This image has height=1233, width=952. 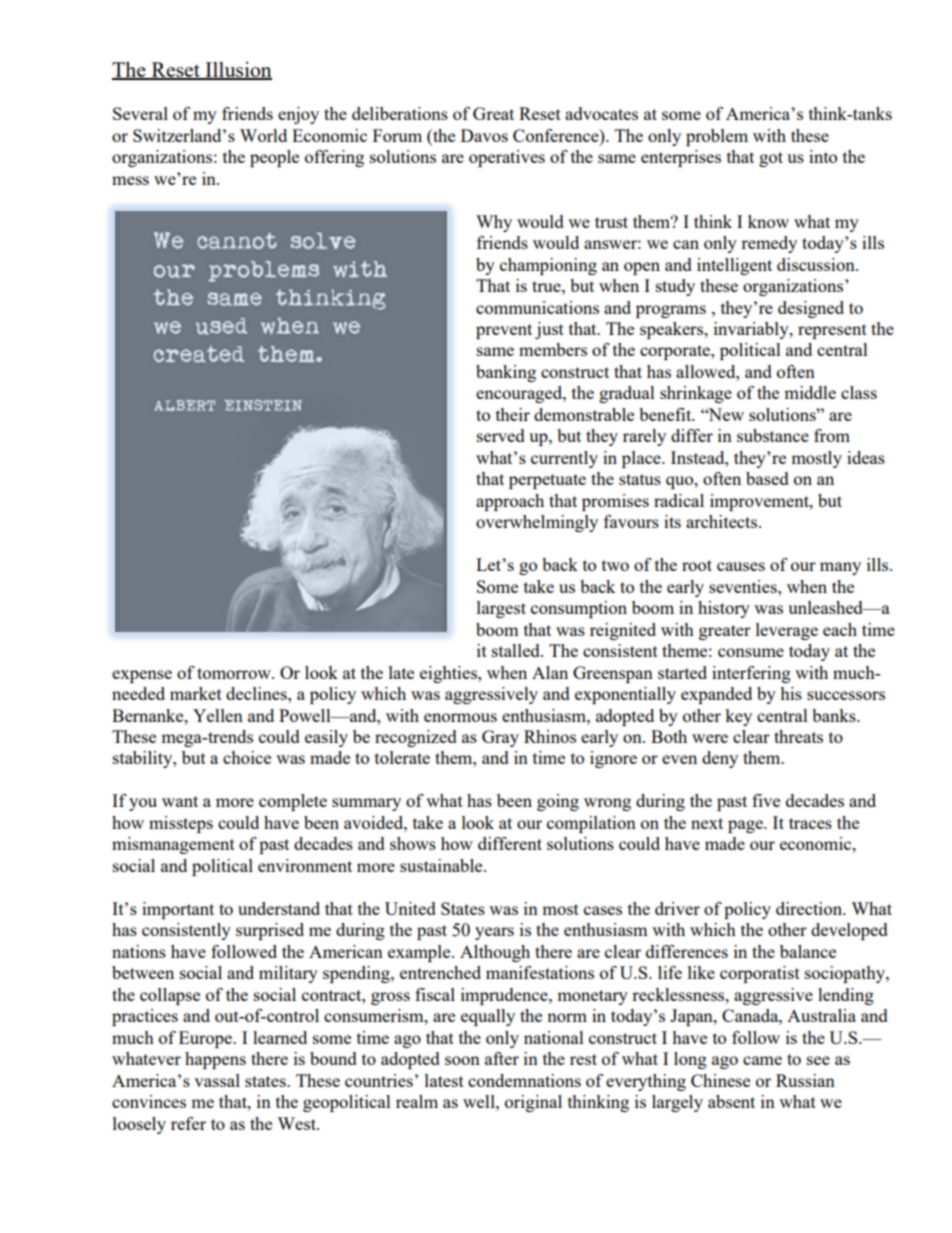 I want to click on largest, so click(x=501, y=609).
